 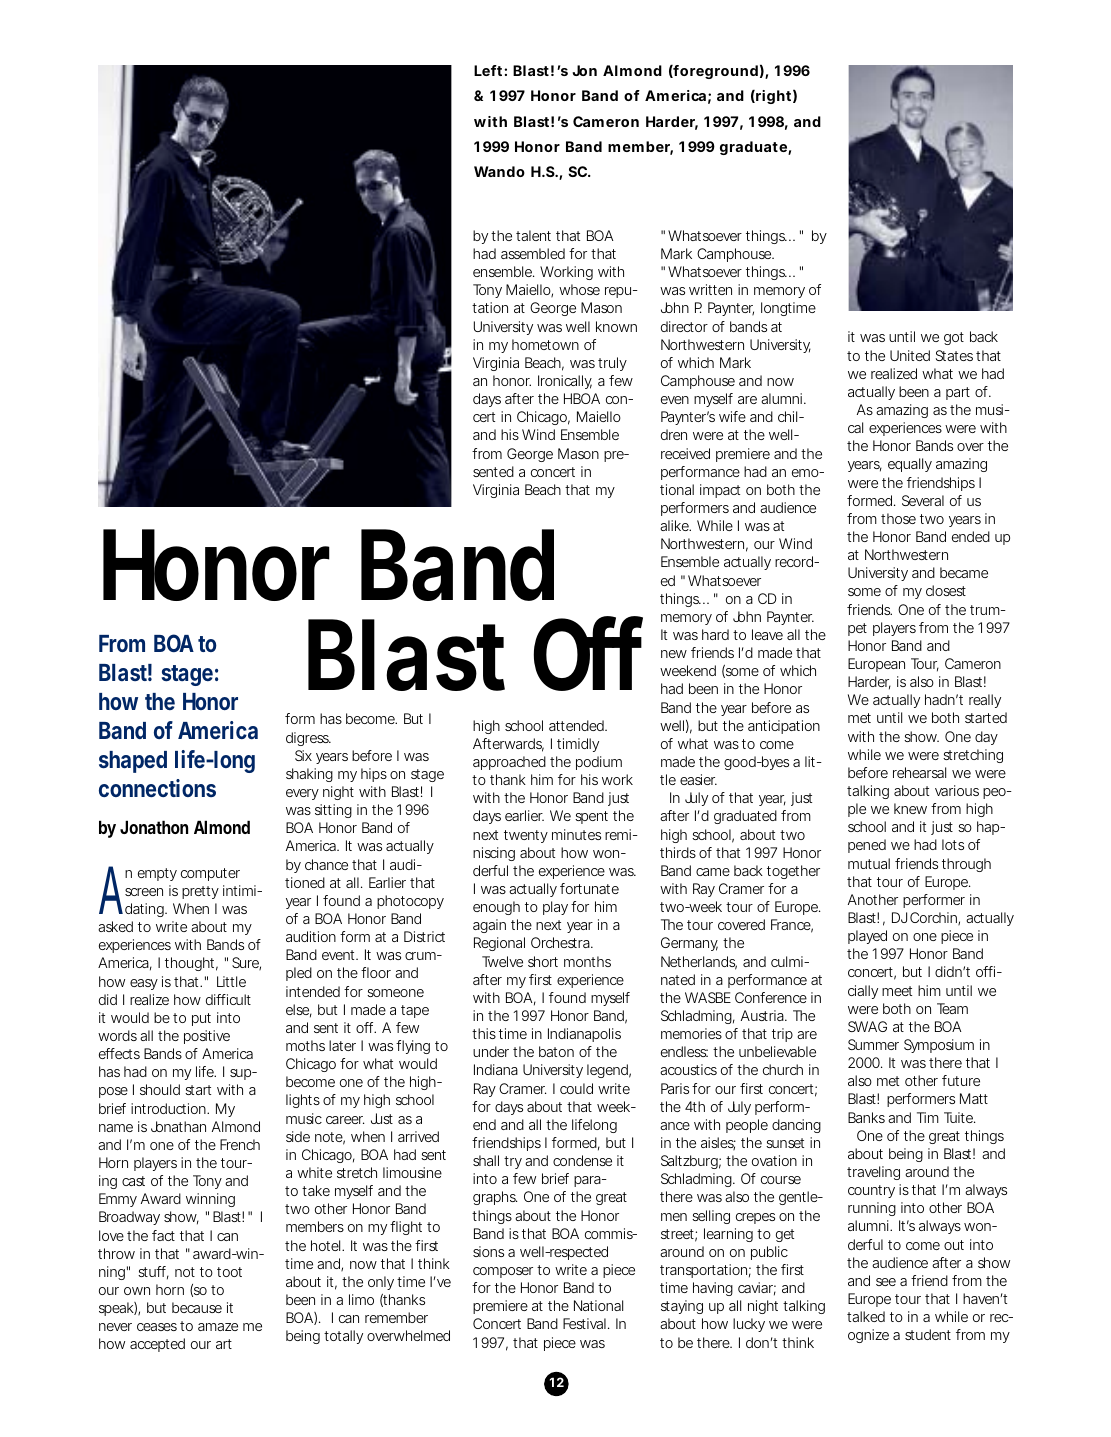 What do you see at coordinates (919, 772) in the page?
I see `rehearsal` at bounding box center [919, 772].
